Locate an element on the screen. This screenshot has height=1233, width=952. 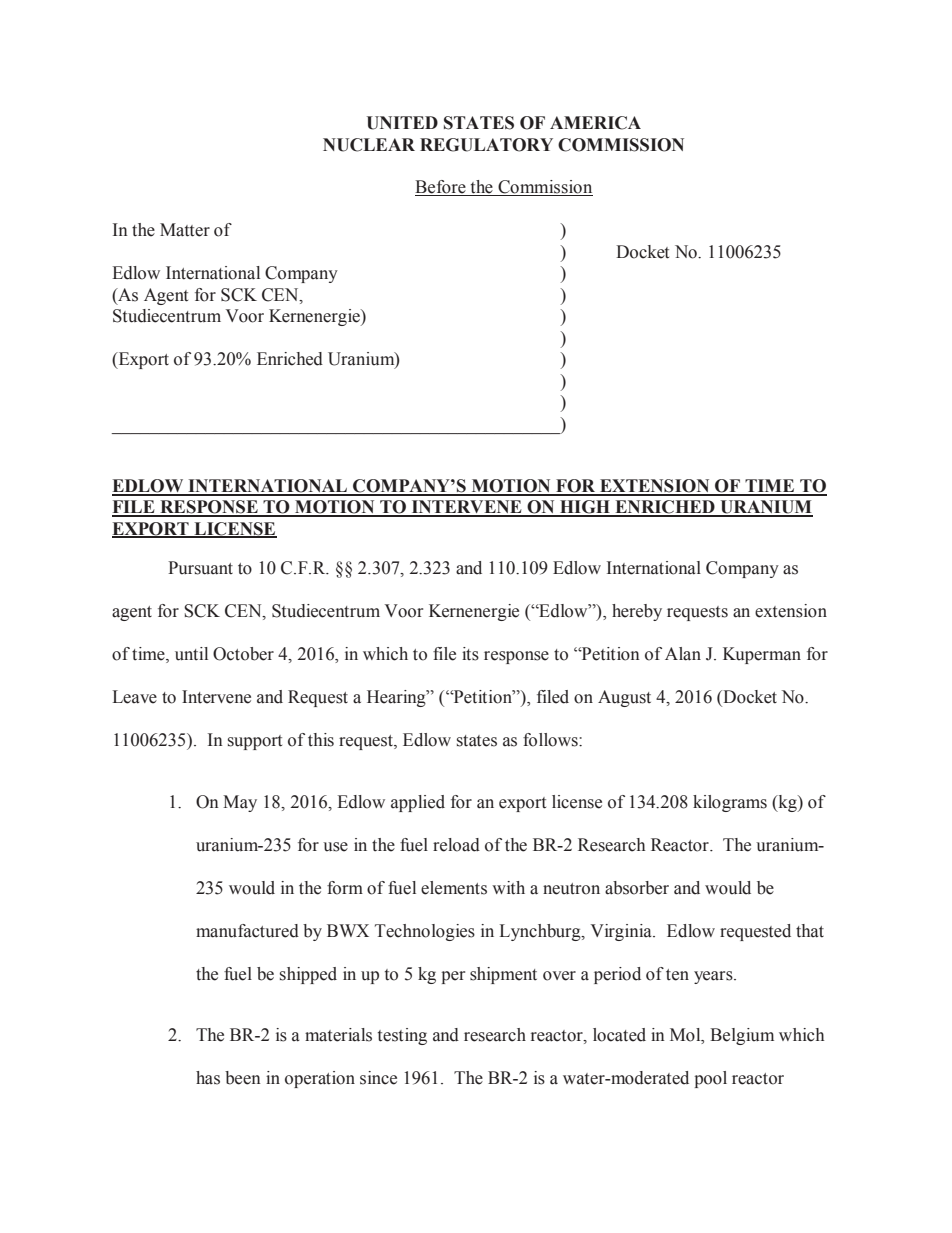
REGULATORY is located at coordinates (486, 145).
